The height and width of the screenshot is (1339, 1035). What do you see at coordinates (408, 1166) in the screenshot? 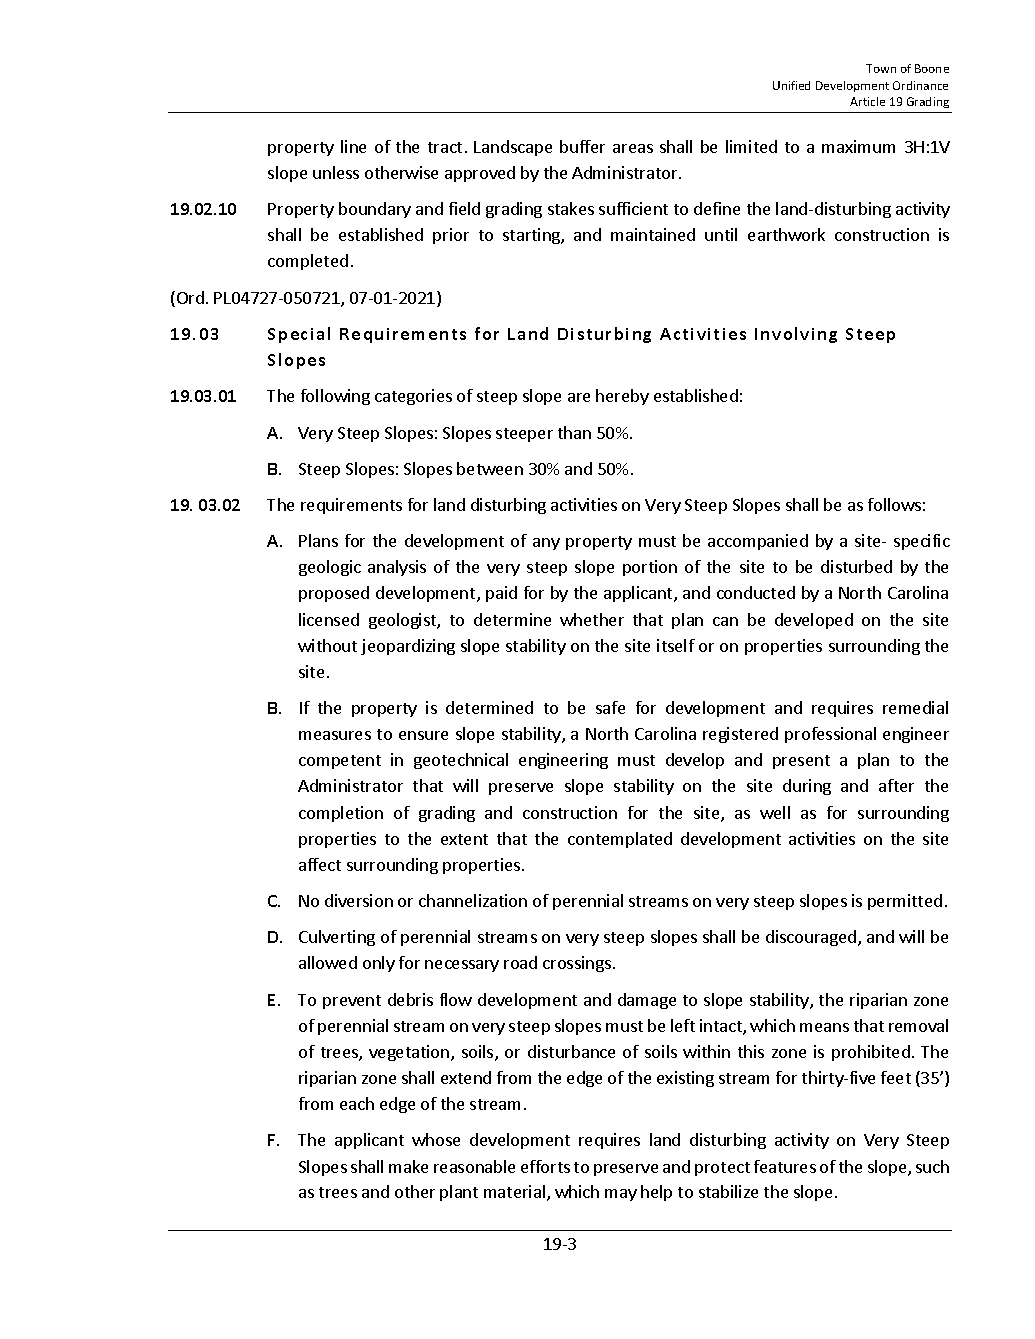
I see `make` at bounding box center [408, 1166].
